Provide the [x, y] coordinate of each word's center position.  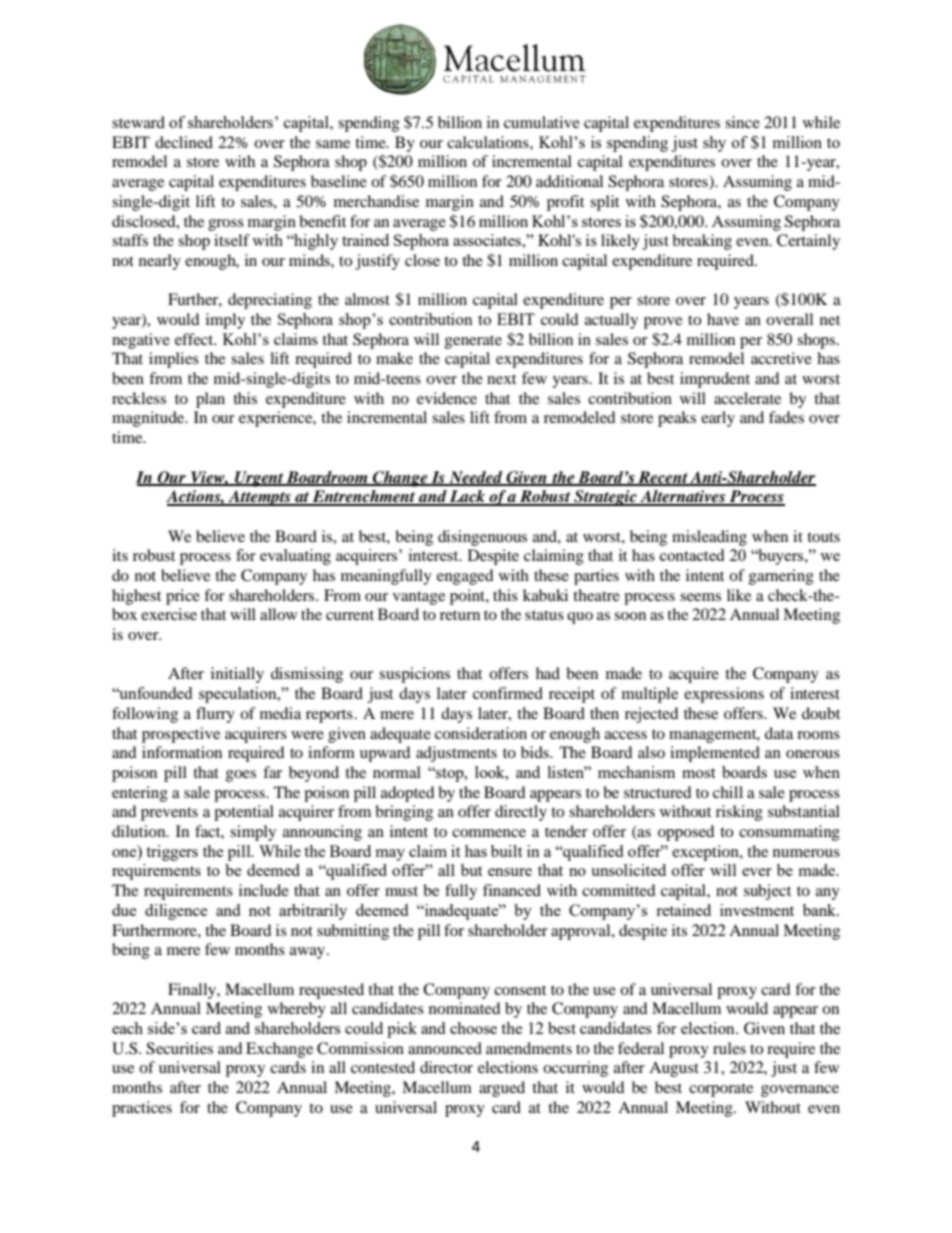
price [183, 597]
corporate [721, 1090]
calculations [489, 142]
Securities [179, 1048]
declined [184, 142]
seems [700, 597]
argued [502, 1089]
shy [714, 144]
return [460, 615]
